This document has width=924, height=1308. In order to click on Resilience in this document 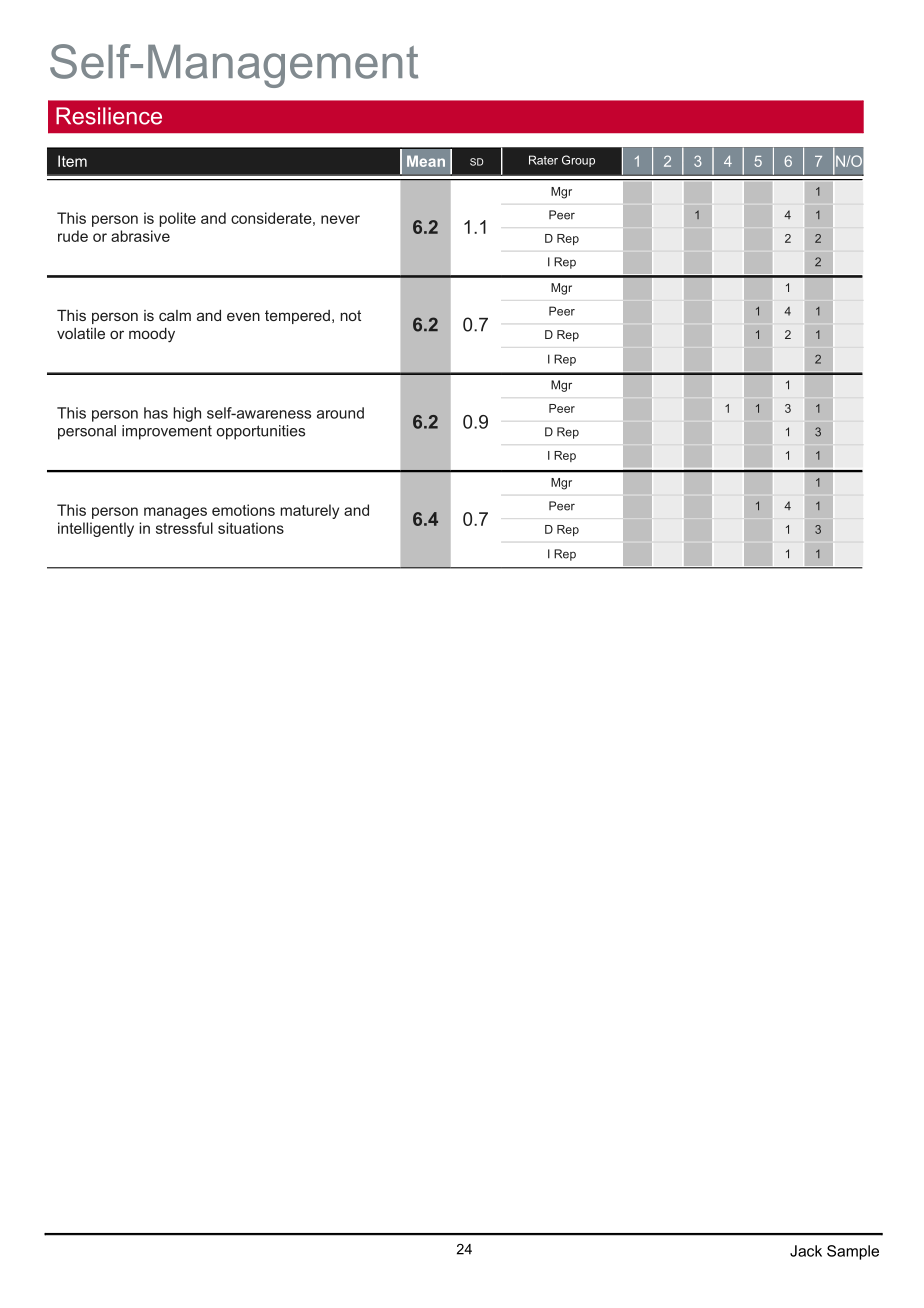, I will do `click(109, 116)`.
